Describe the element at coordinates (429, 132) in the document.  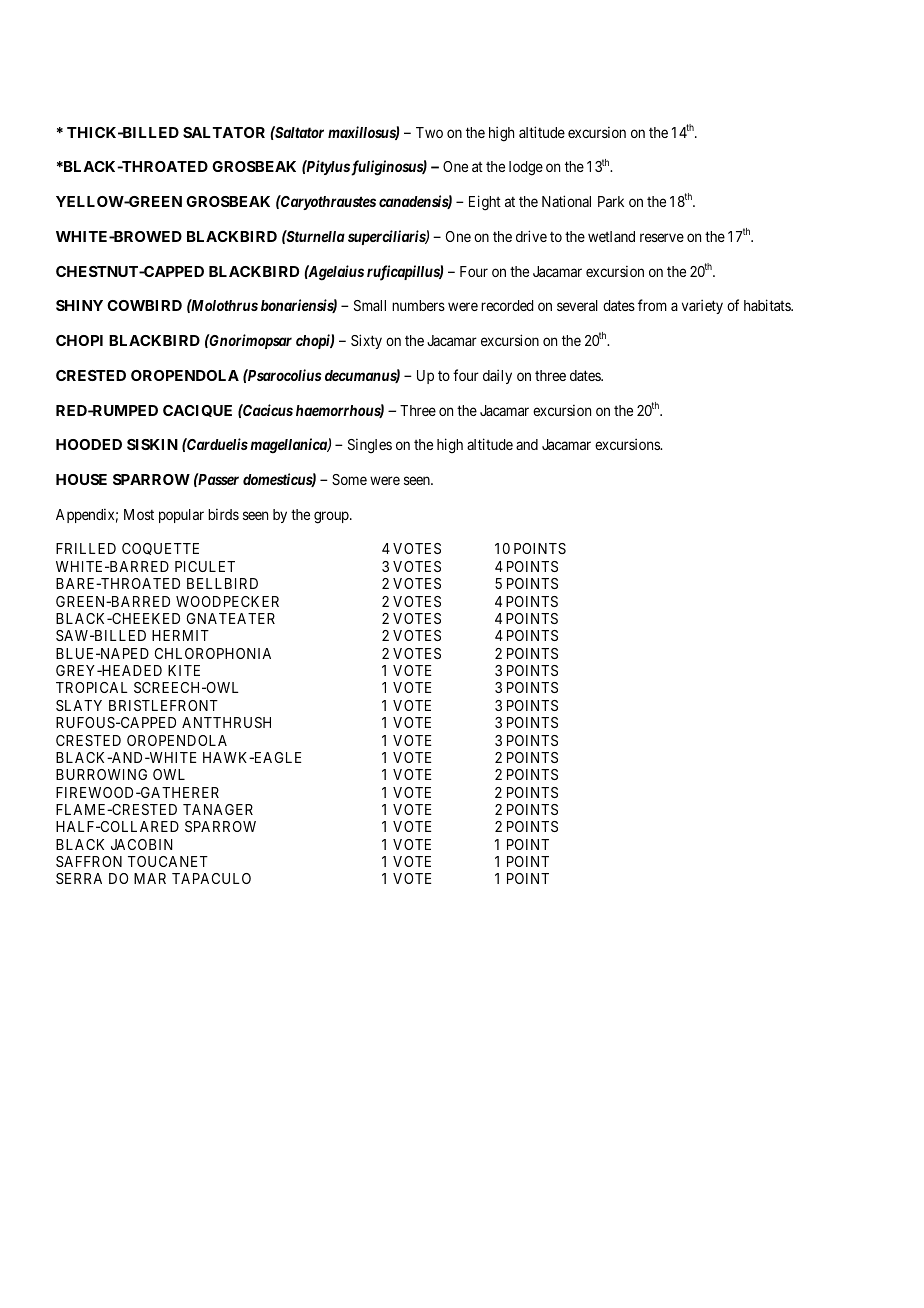
I see `Two` at that location.
